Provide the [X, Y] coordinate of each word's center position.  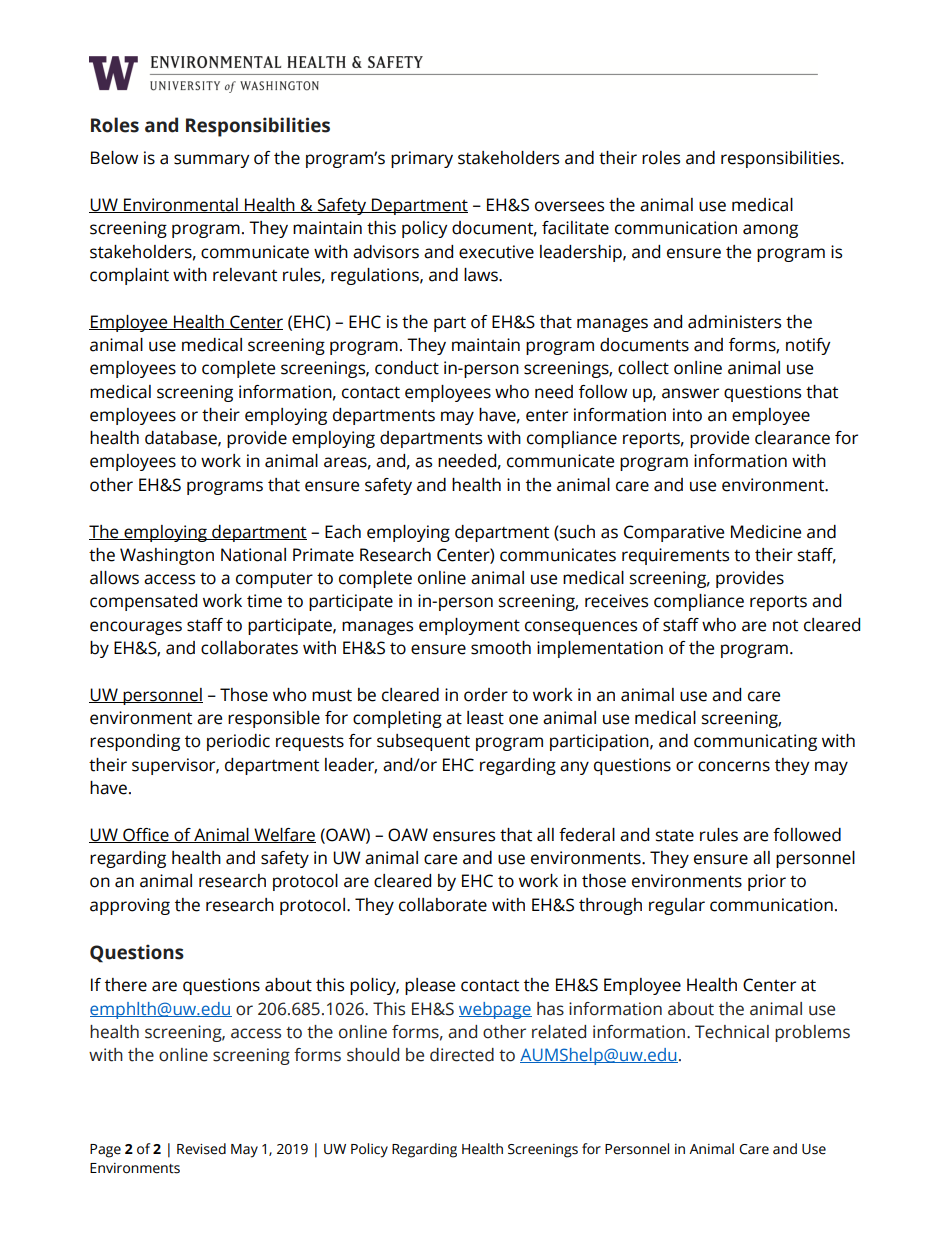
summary [212, 161]
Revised [201, 1149]
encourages [136, 628]
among [770, 231]
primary [422, 159]
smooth [501, 648]
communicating [755, 742]
